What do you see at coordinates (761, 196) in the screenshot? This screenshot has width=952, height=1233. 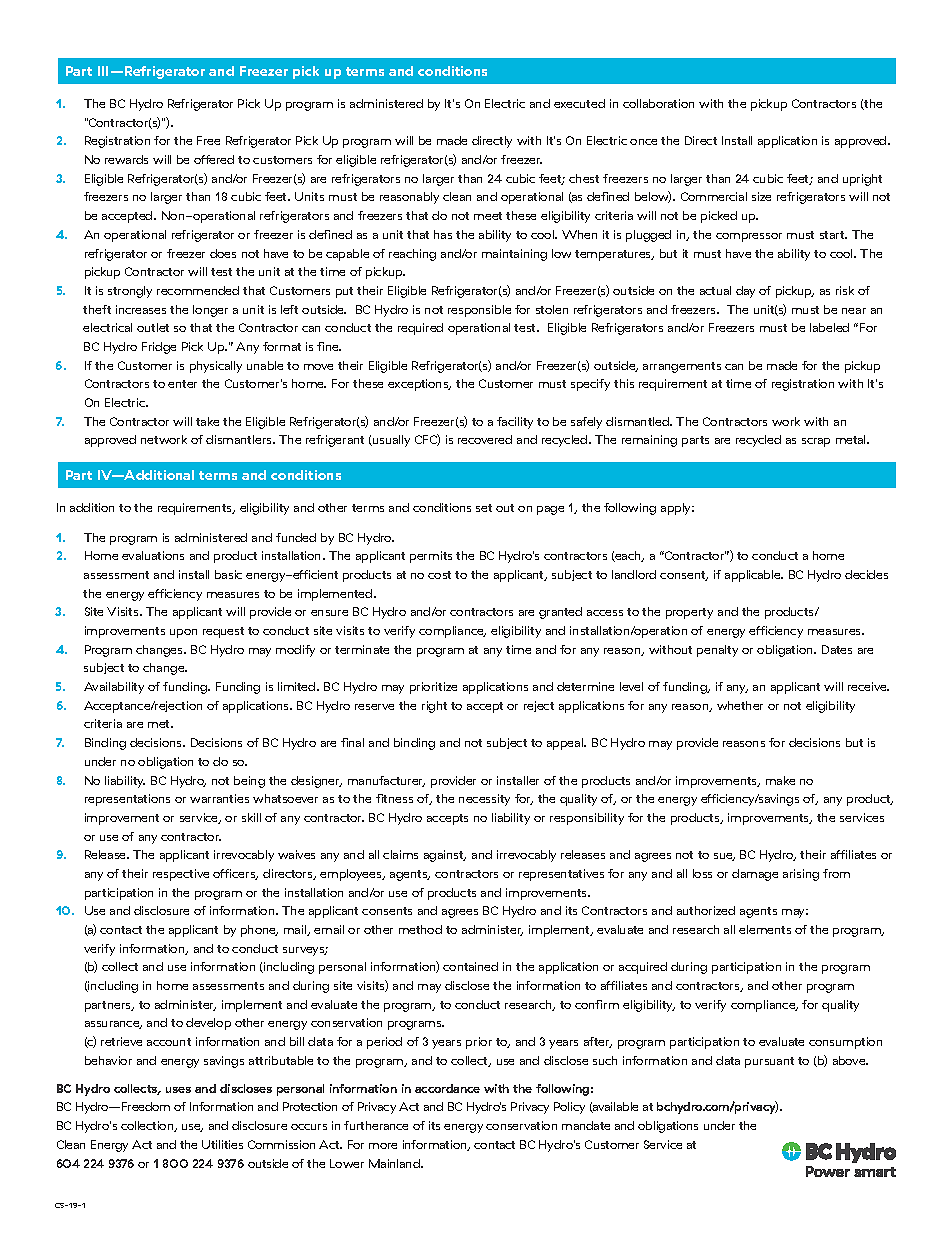 I see `size` at bounding box center [761, 196].
